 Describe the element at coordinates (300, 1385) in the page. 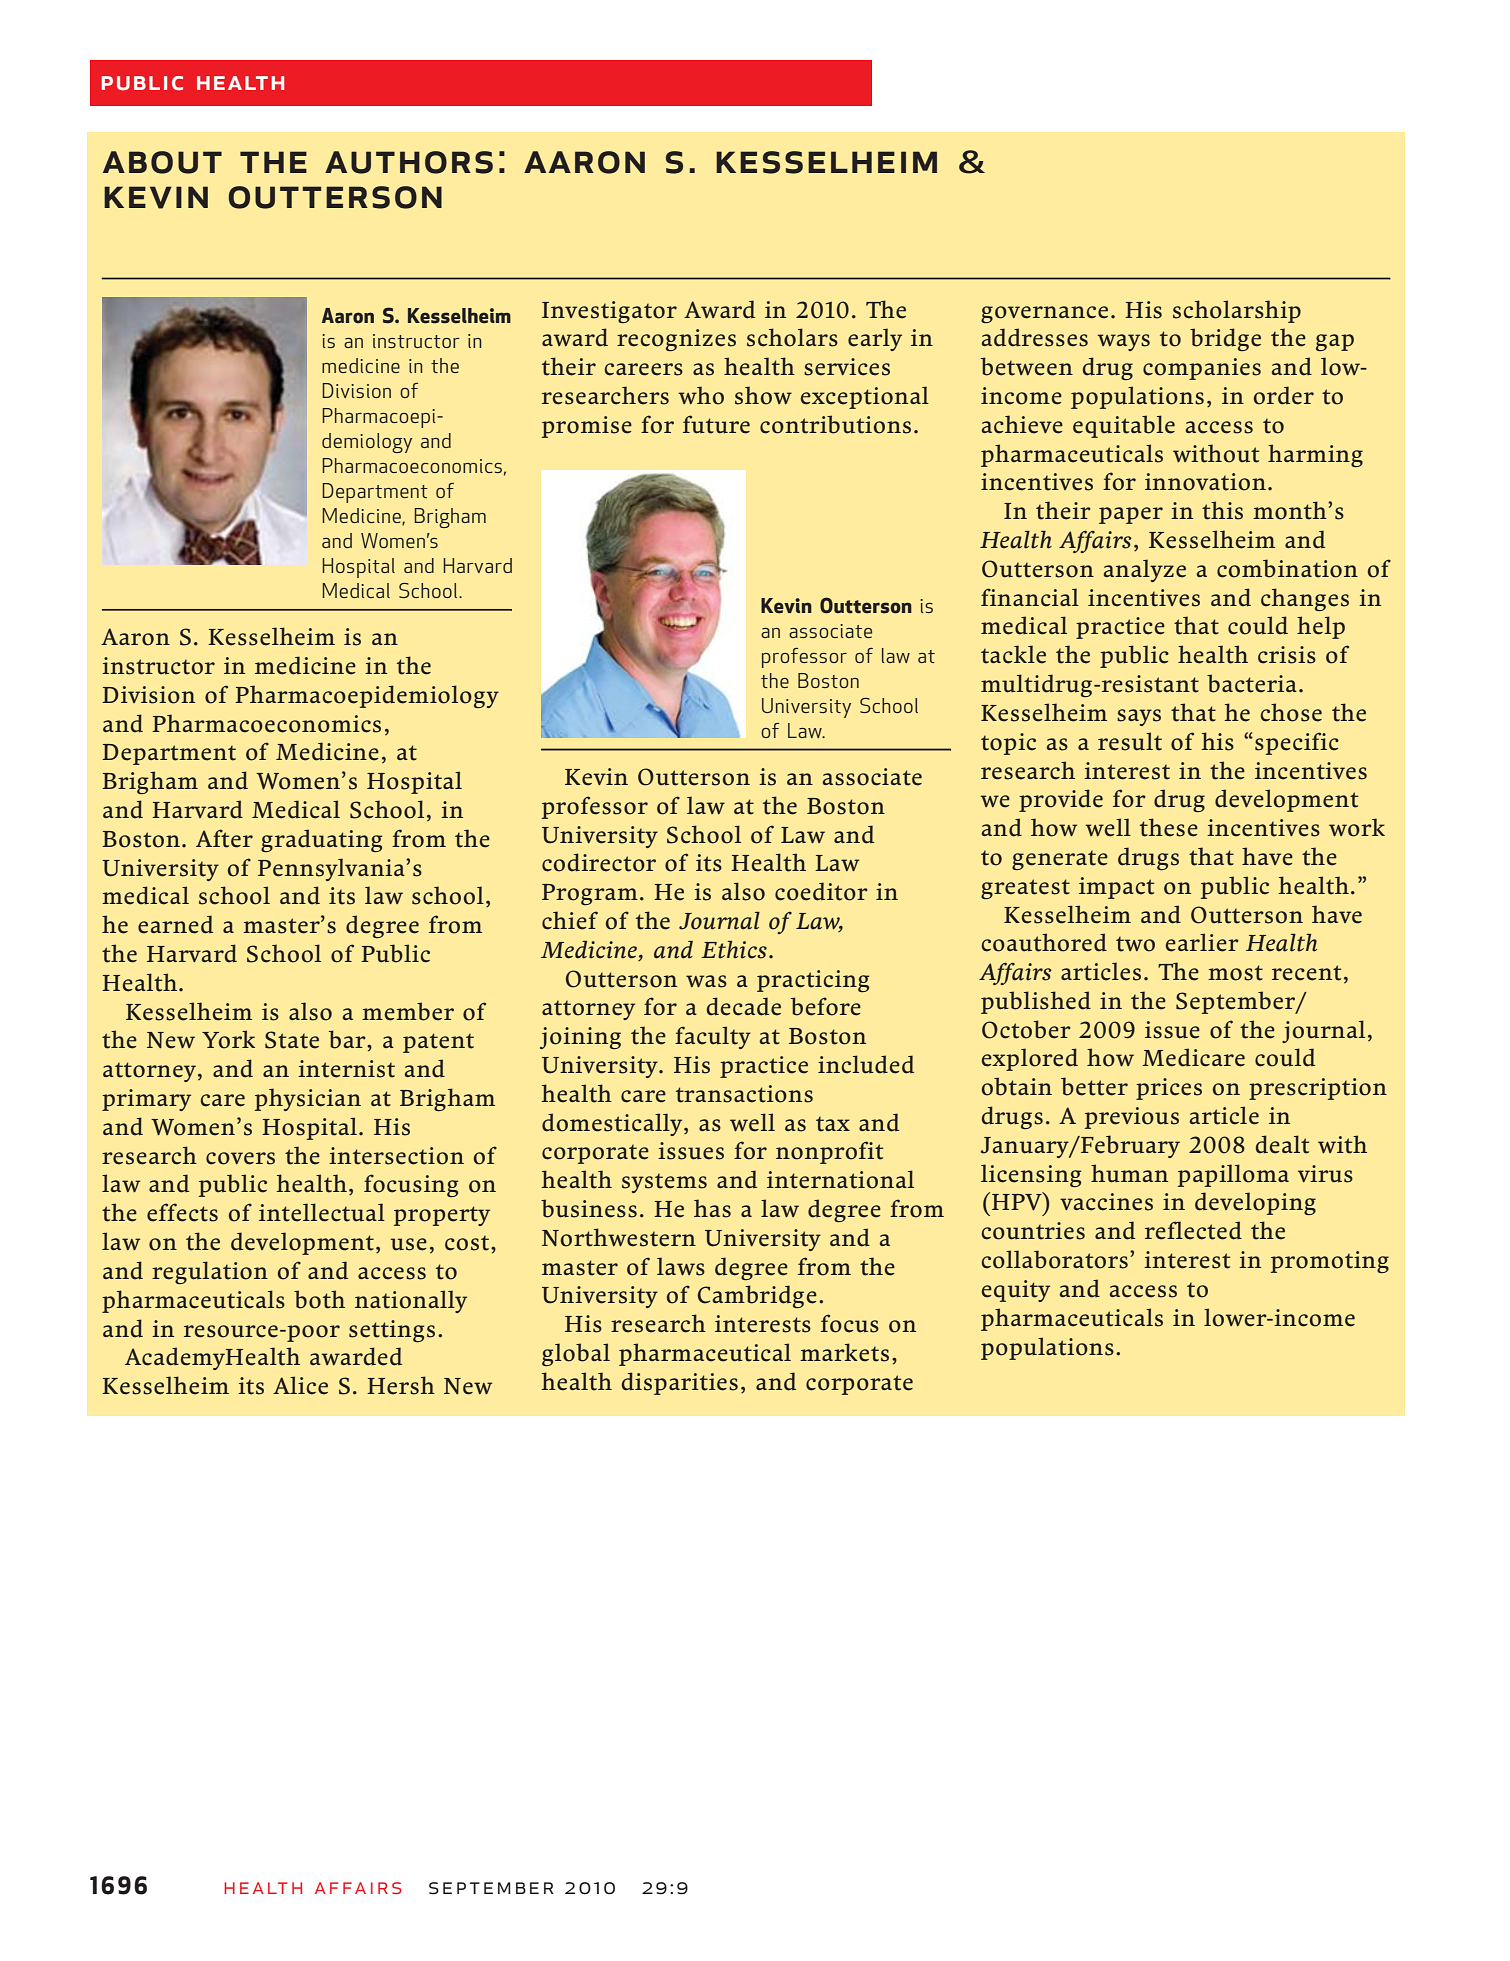

I see `Alice` at that location.
